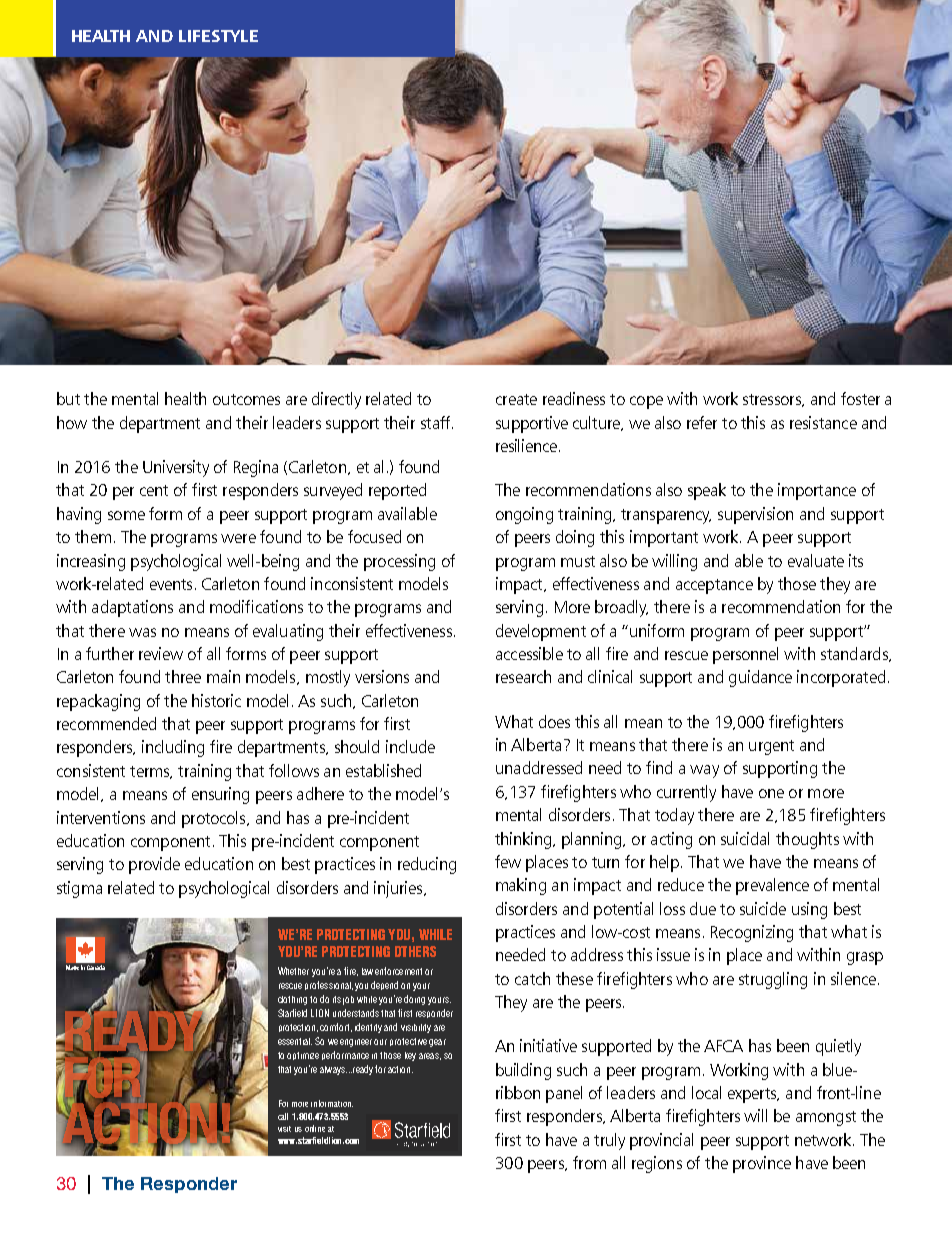 The height and width of the screenshot is (1233, 952). I want to click on province, so click(762, 1164).
